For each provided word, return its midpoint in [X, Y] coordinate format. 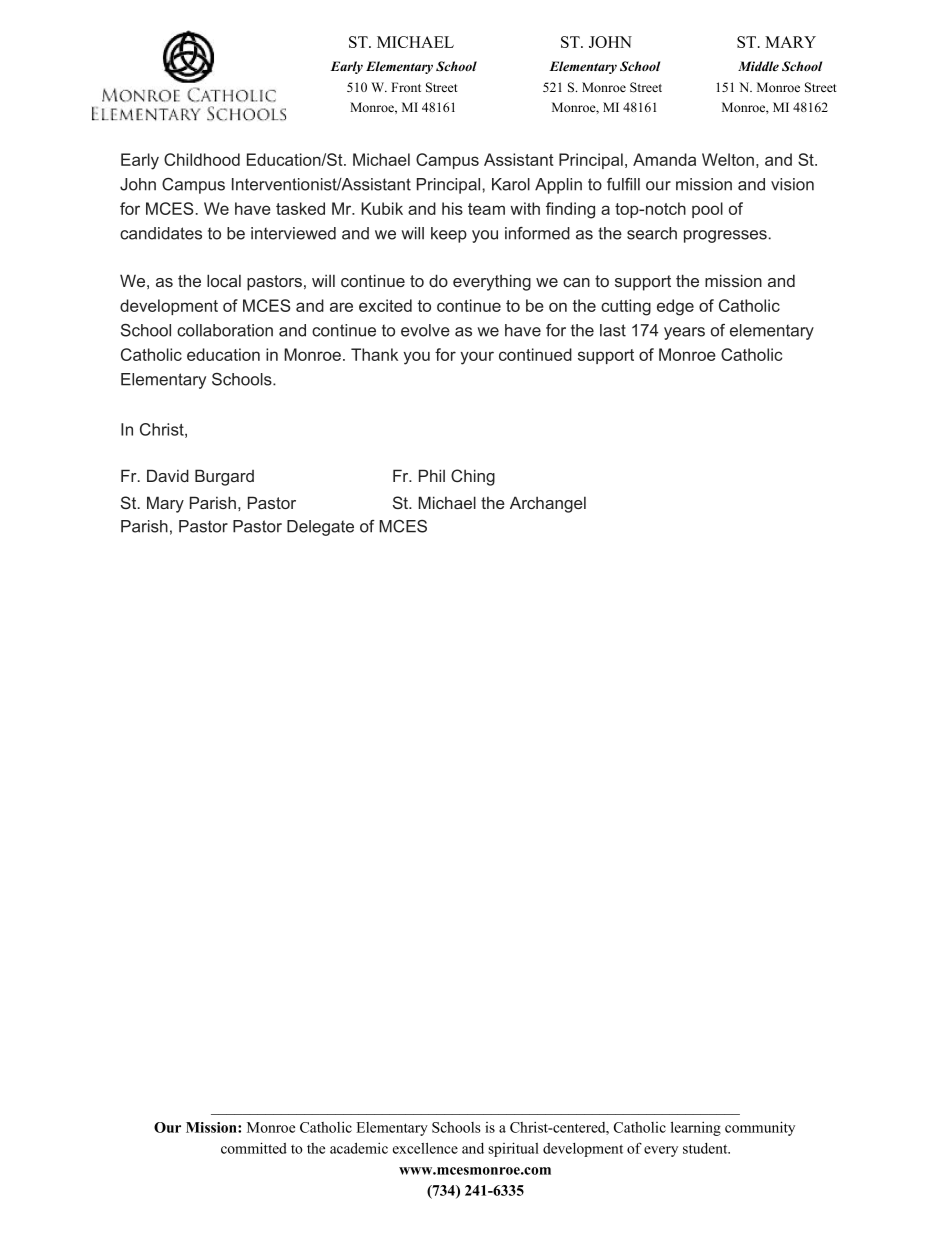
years [684, 333]
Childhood [202, 159]
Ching [473, 477]
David [168, 475]
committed [254, 1148]
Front [406, 87]
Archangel [548, 504]
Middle [758, 66]
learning [696, 1128]
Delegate [320, 528]
